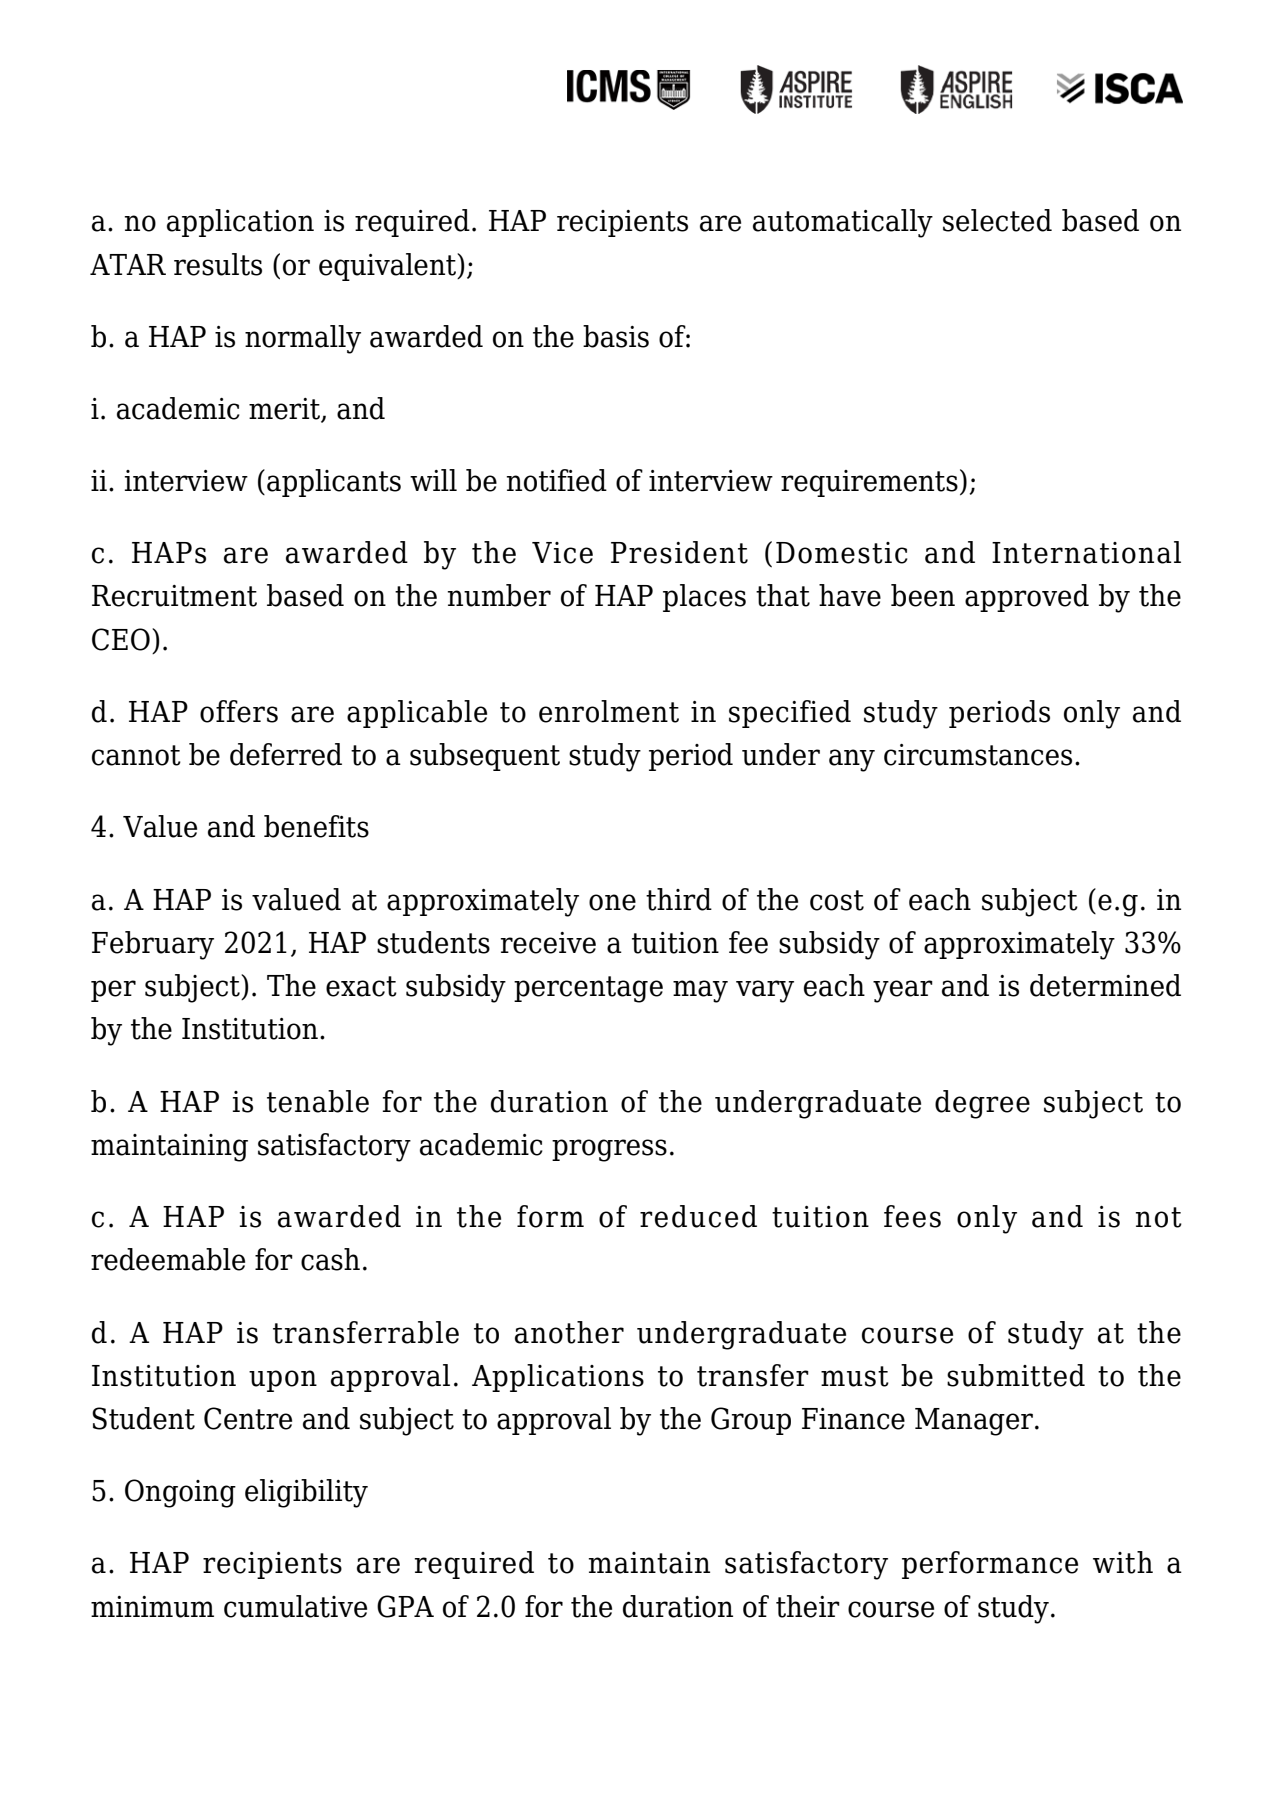 The height and width of the screenshot is (1800, 1273). What do you see at coordinates (912, 1216) in the screenshot?
I see `fees` at bounding box center [912, 1216].
